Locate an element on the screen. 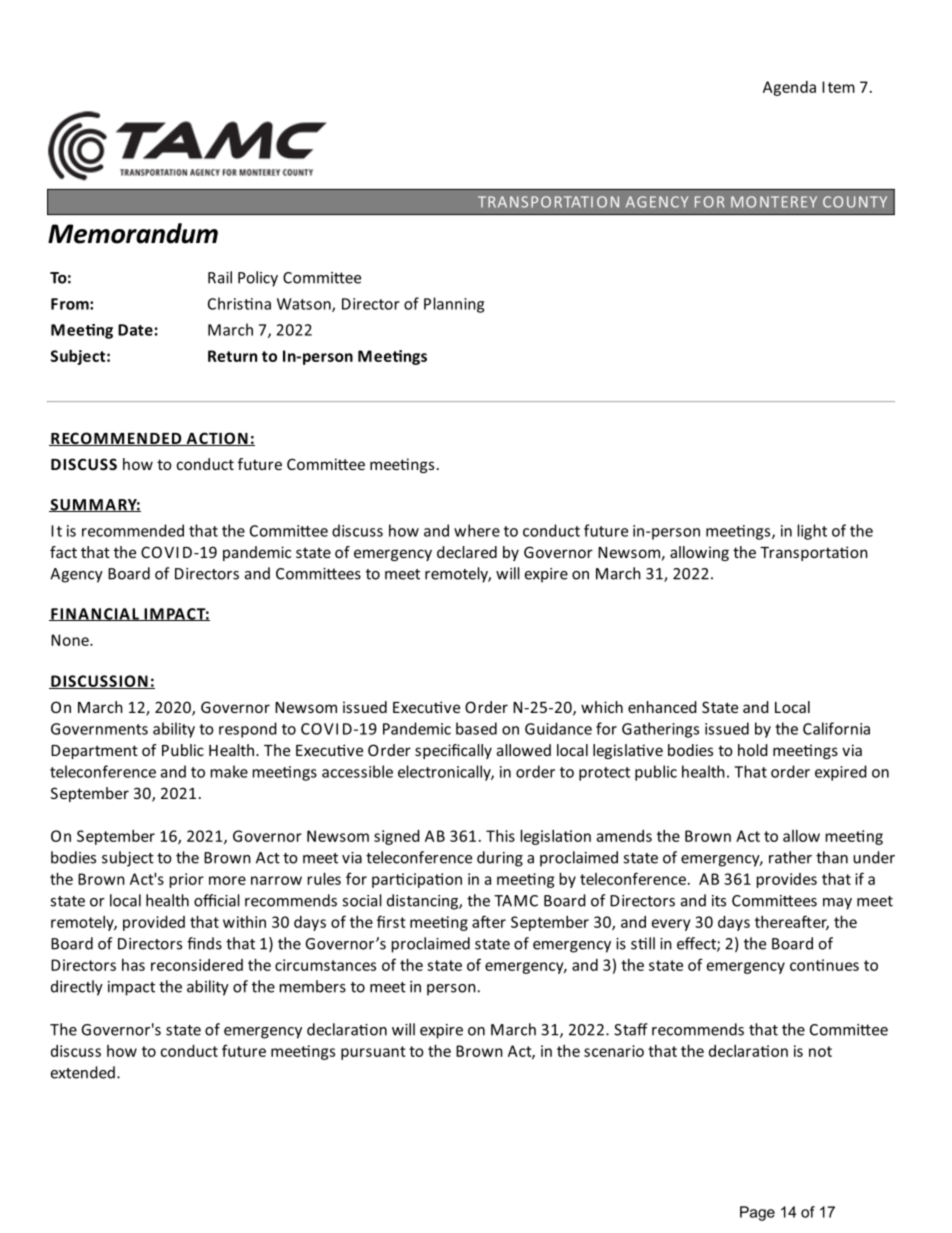 Image resolution: width=952 pixels, height=1233 pixels. extended is located at coordinates (83, 1072).
